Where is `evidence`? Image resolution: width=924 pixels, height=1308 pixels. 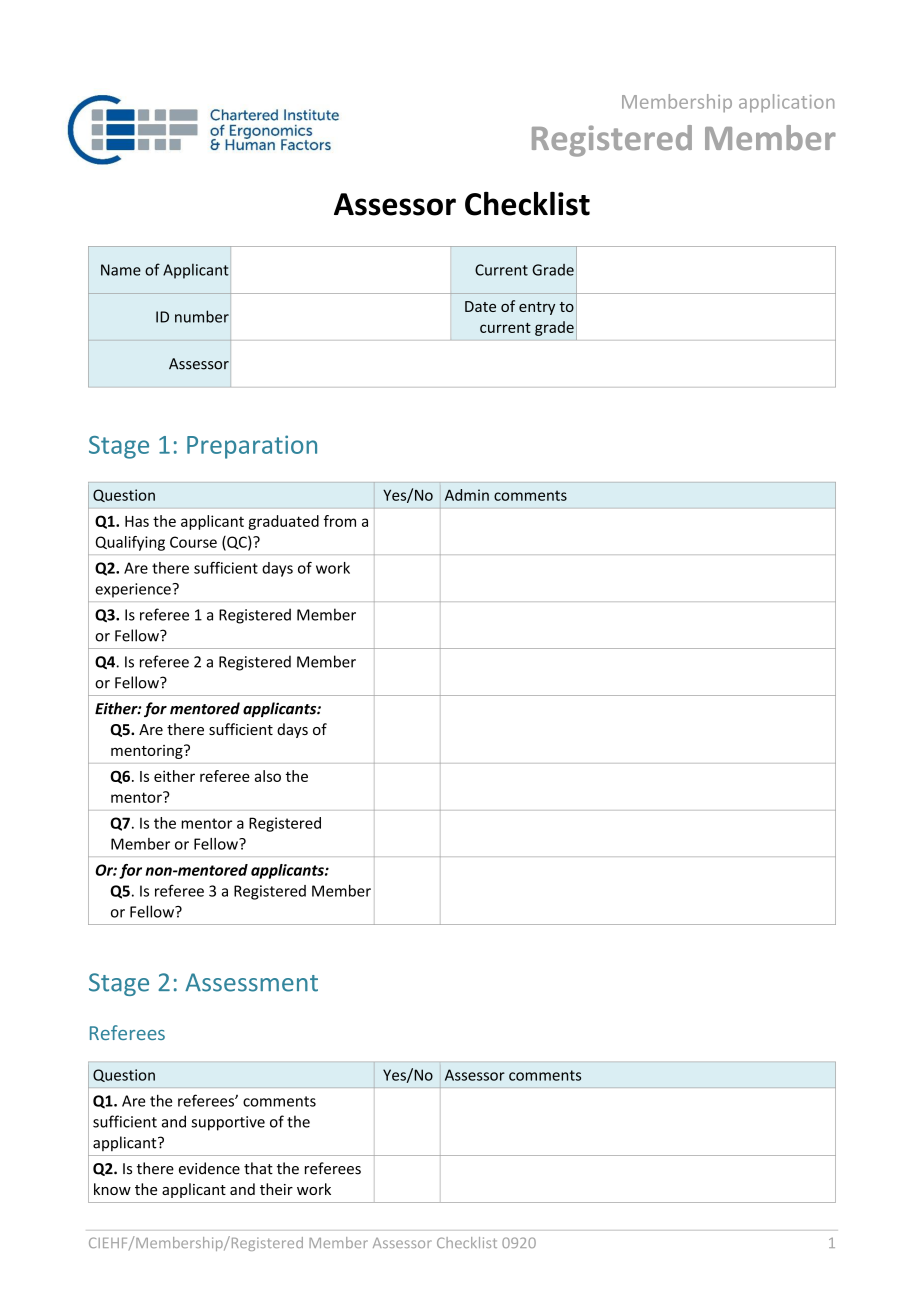
evidence is located at coordinates (209, 1168).
